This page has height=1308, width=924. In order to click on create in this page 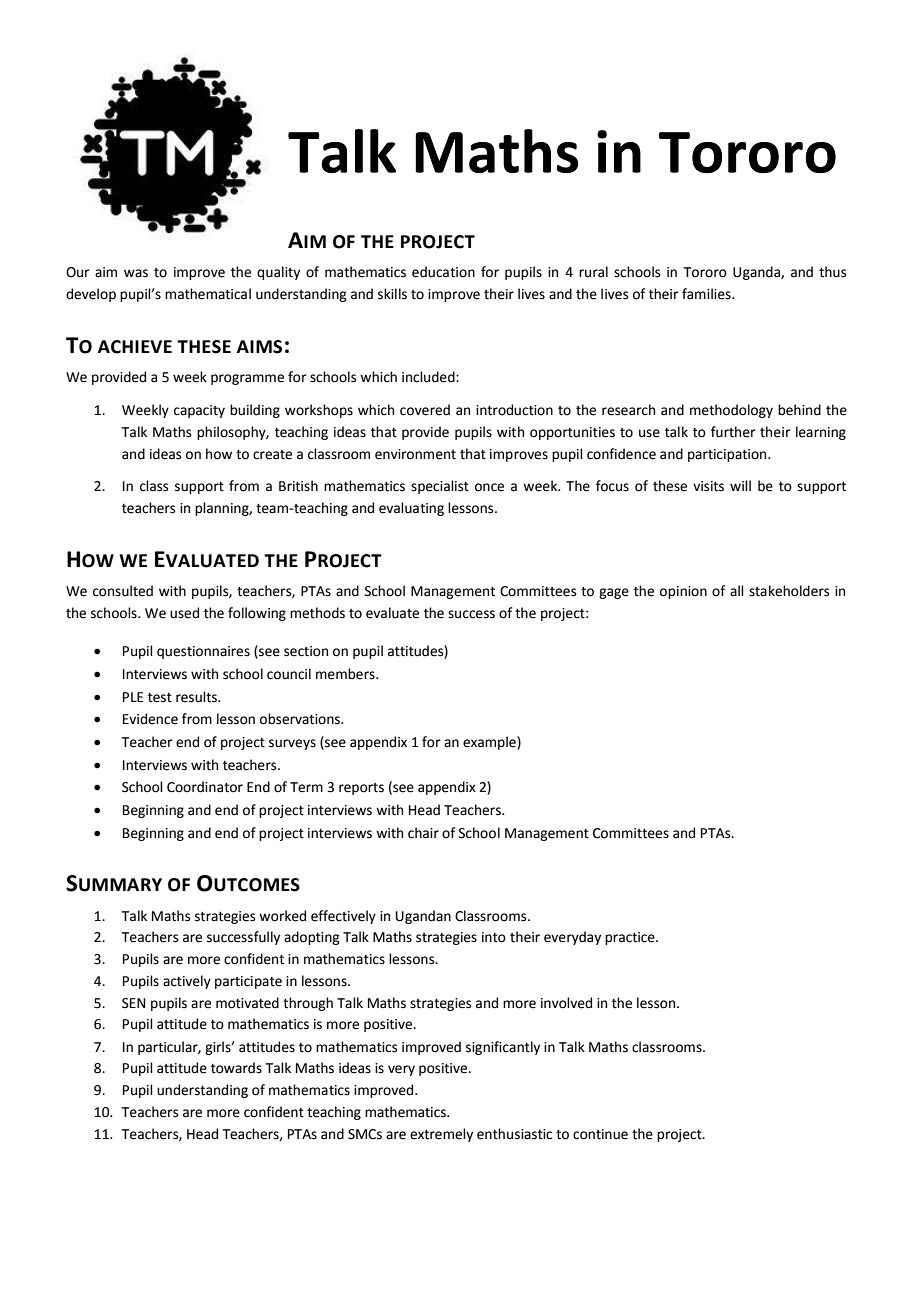, I will do `click(272, 455)`.
